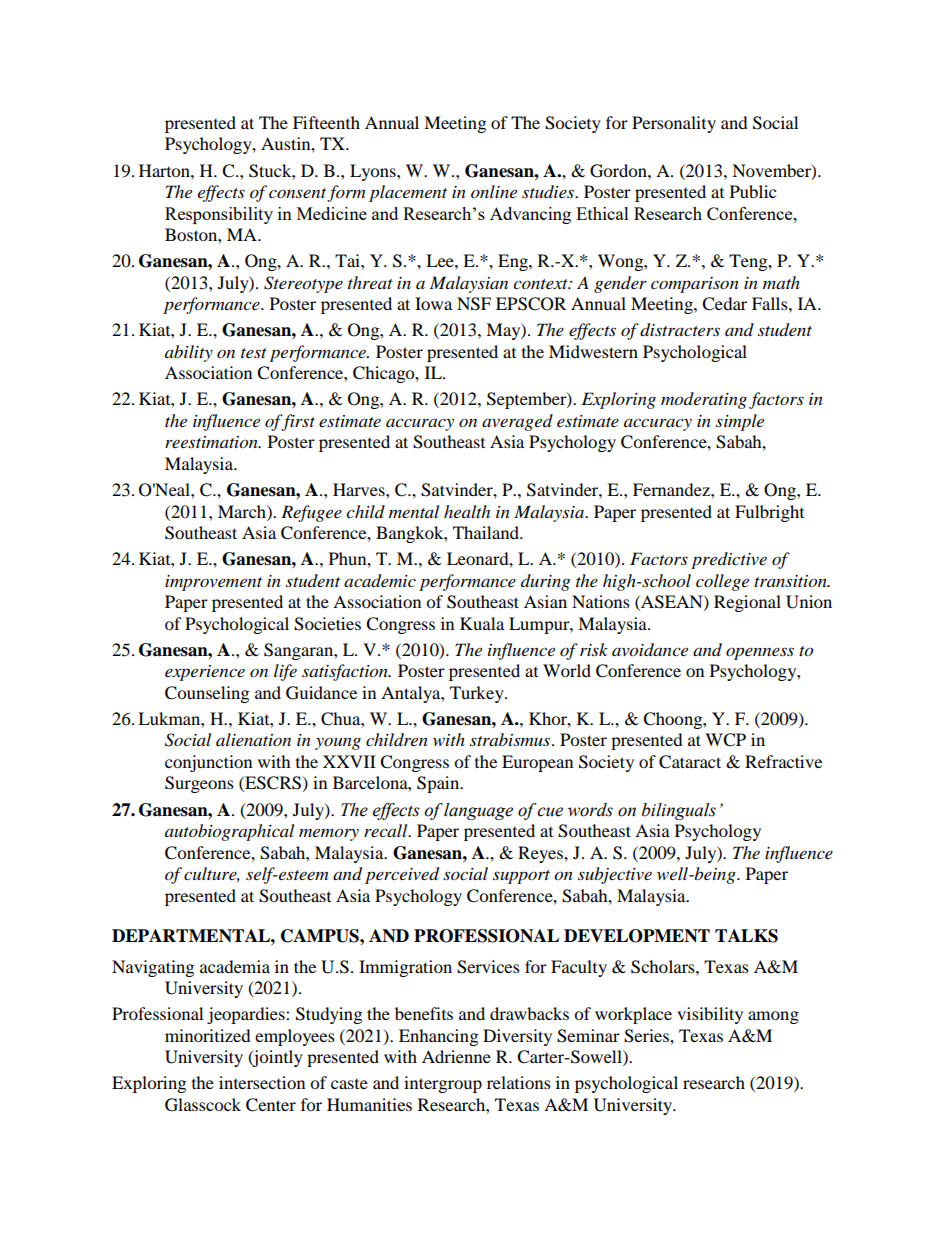  Describe the element at coordinates (494, 191) in the document. I see `online` at that location.
